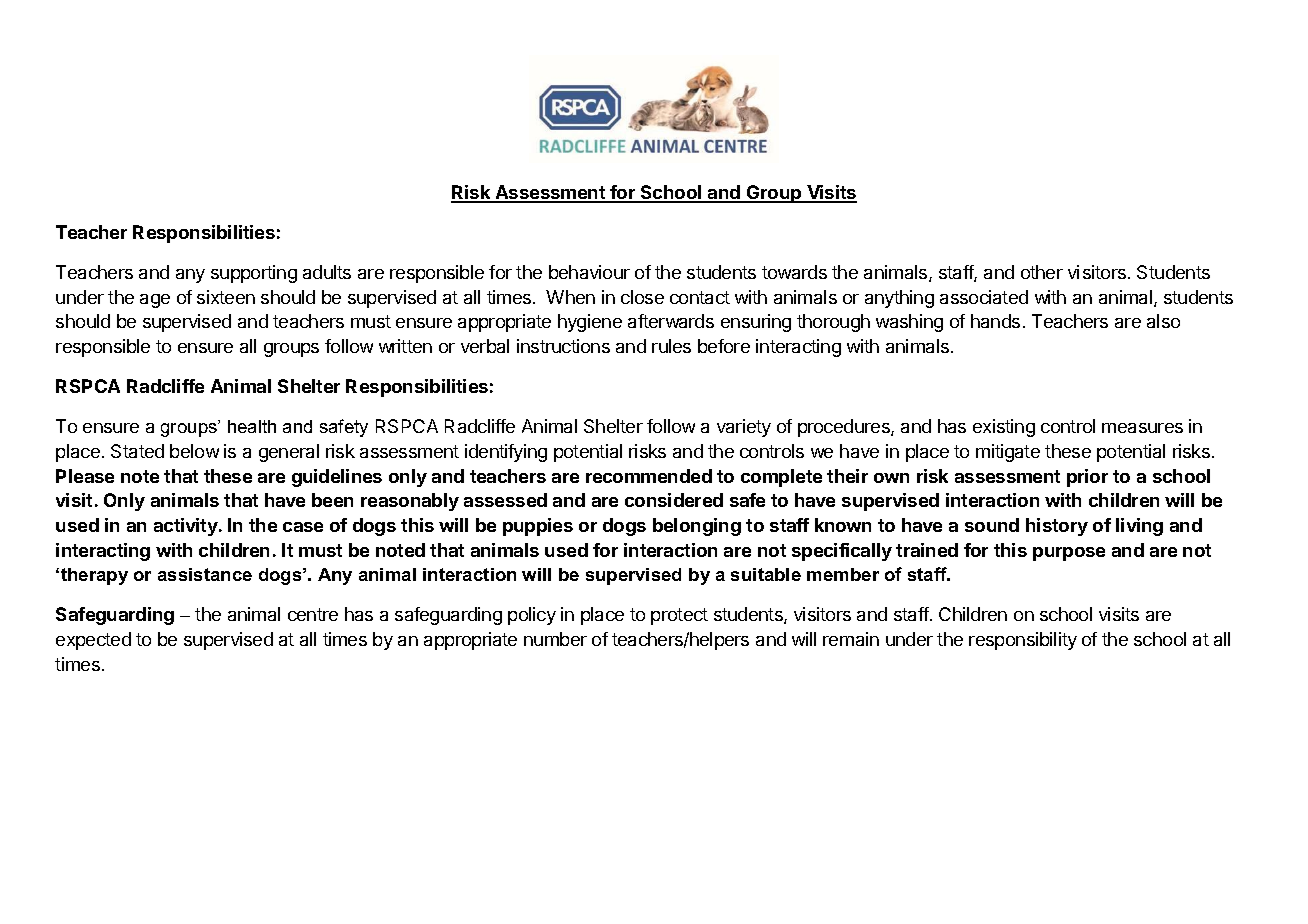 This image has width=1308, height=924. Describe the element at coordinates (589, 272) in the image. I see `behaviour` at that location.
